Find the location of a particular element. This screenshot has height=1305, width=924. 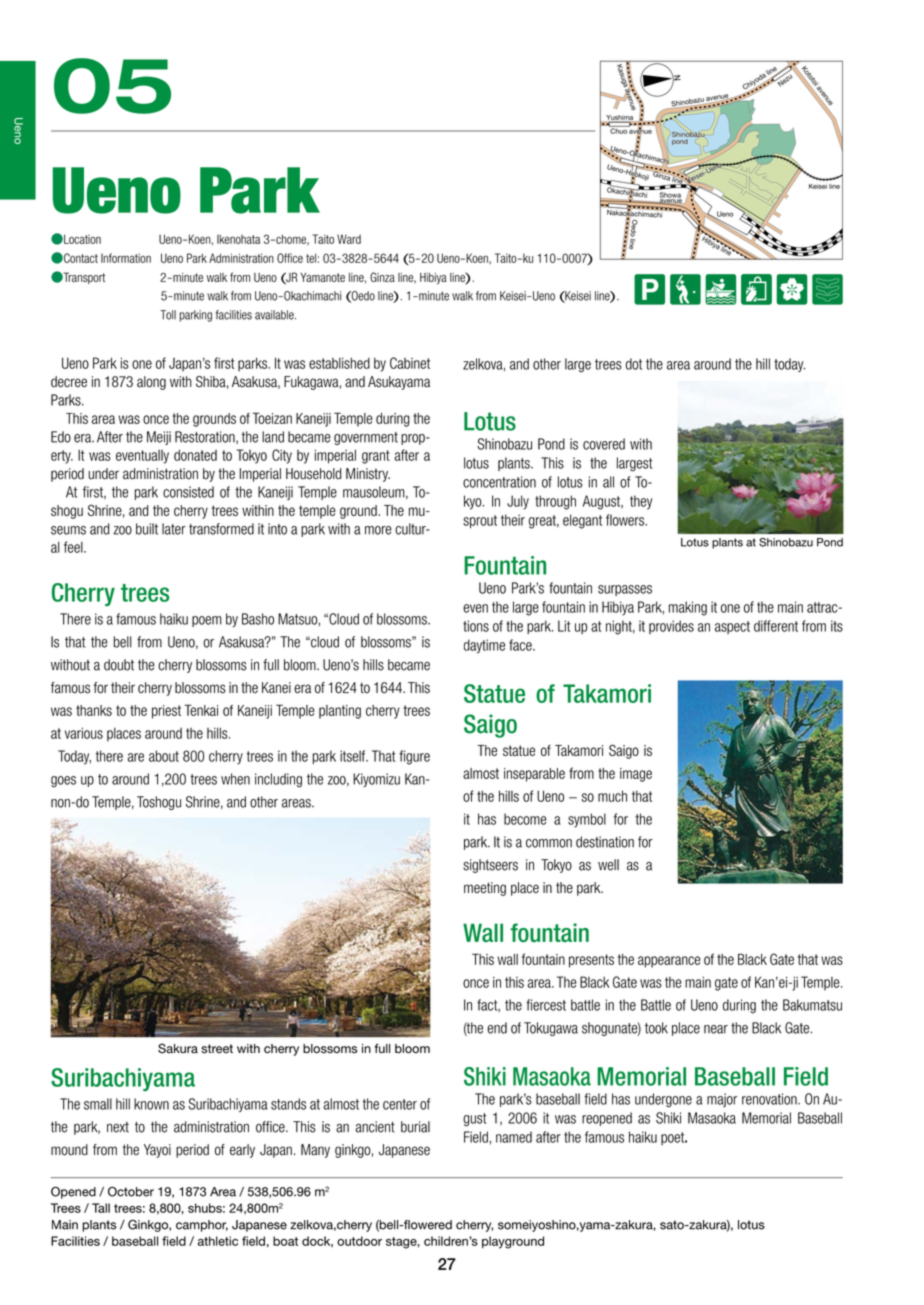

Information is located at coordinates (126, 258).
